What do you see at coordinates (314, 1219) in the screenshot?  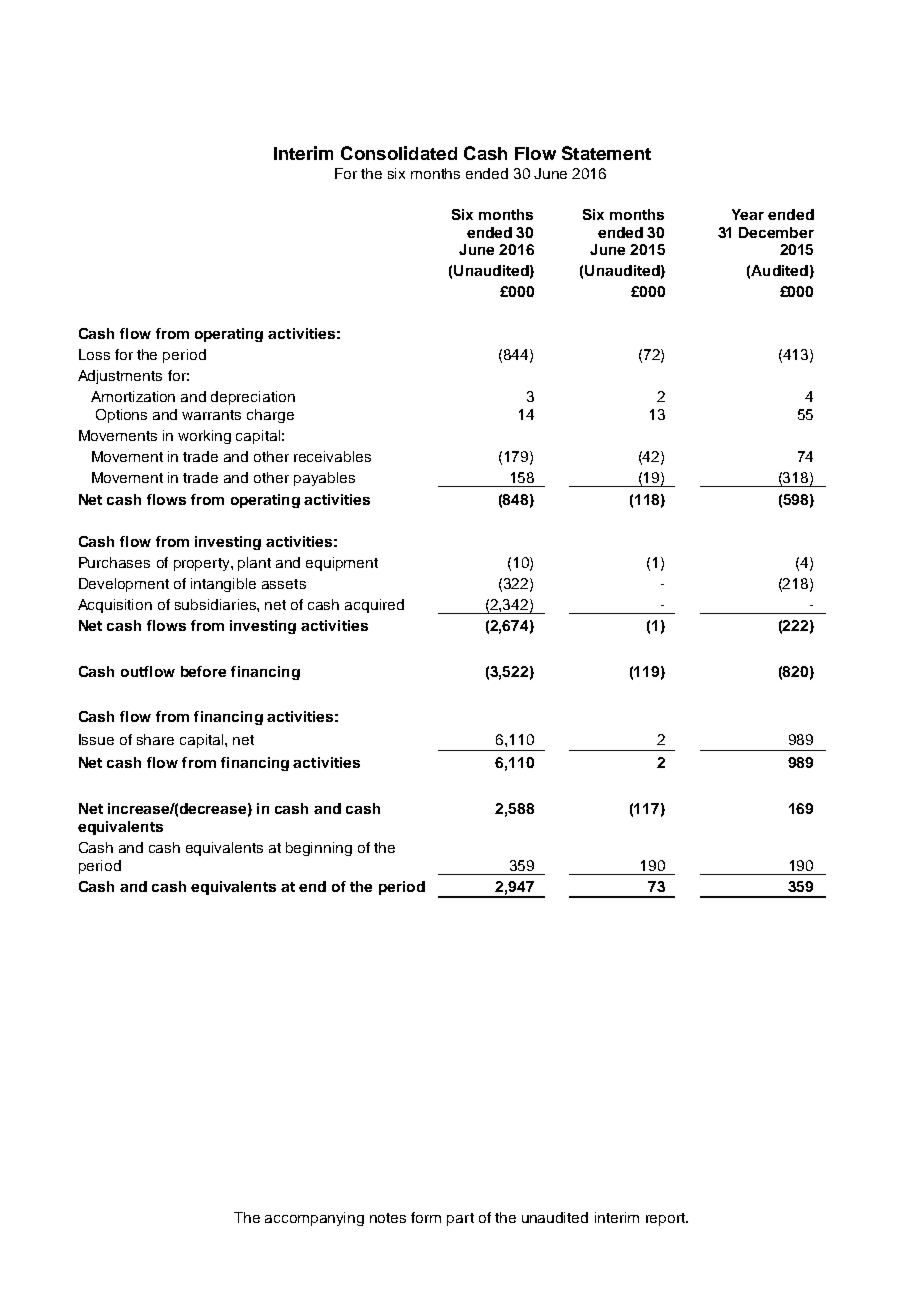 I see `accompanying` at bounding box center [314, 1219].
